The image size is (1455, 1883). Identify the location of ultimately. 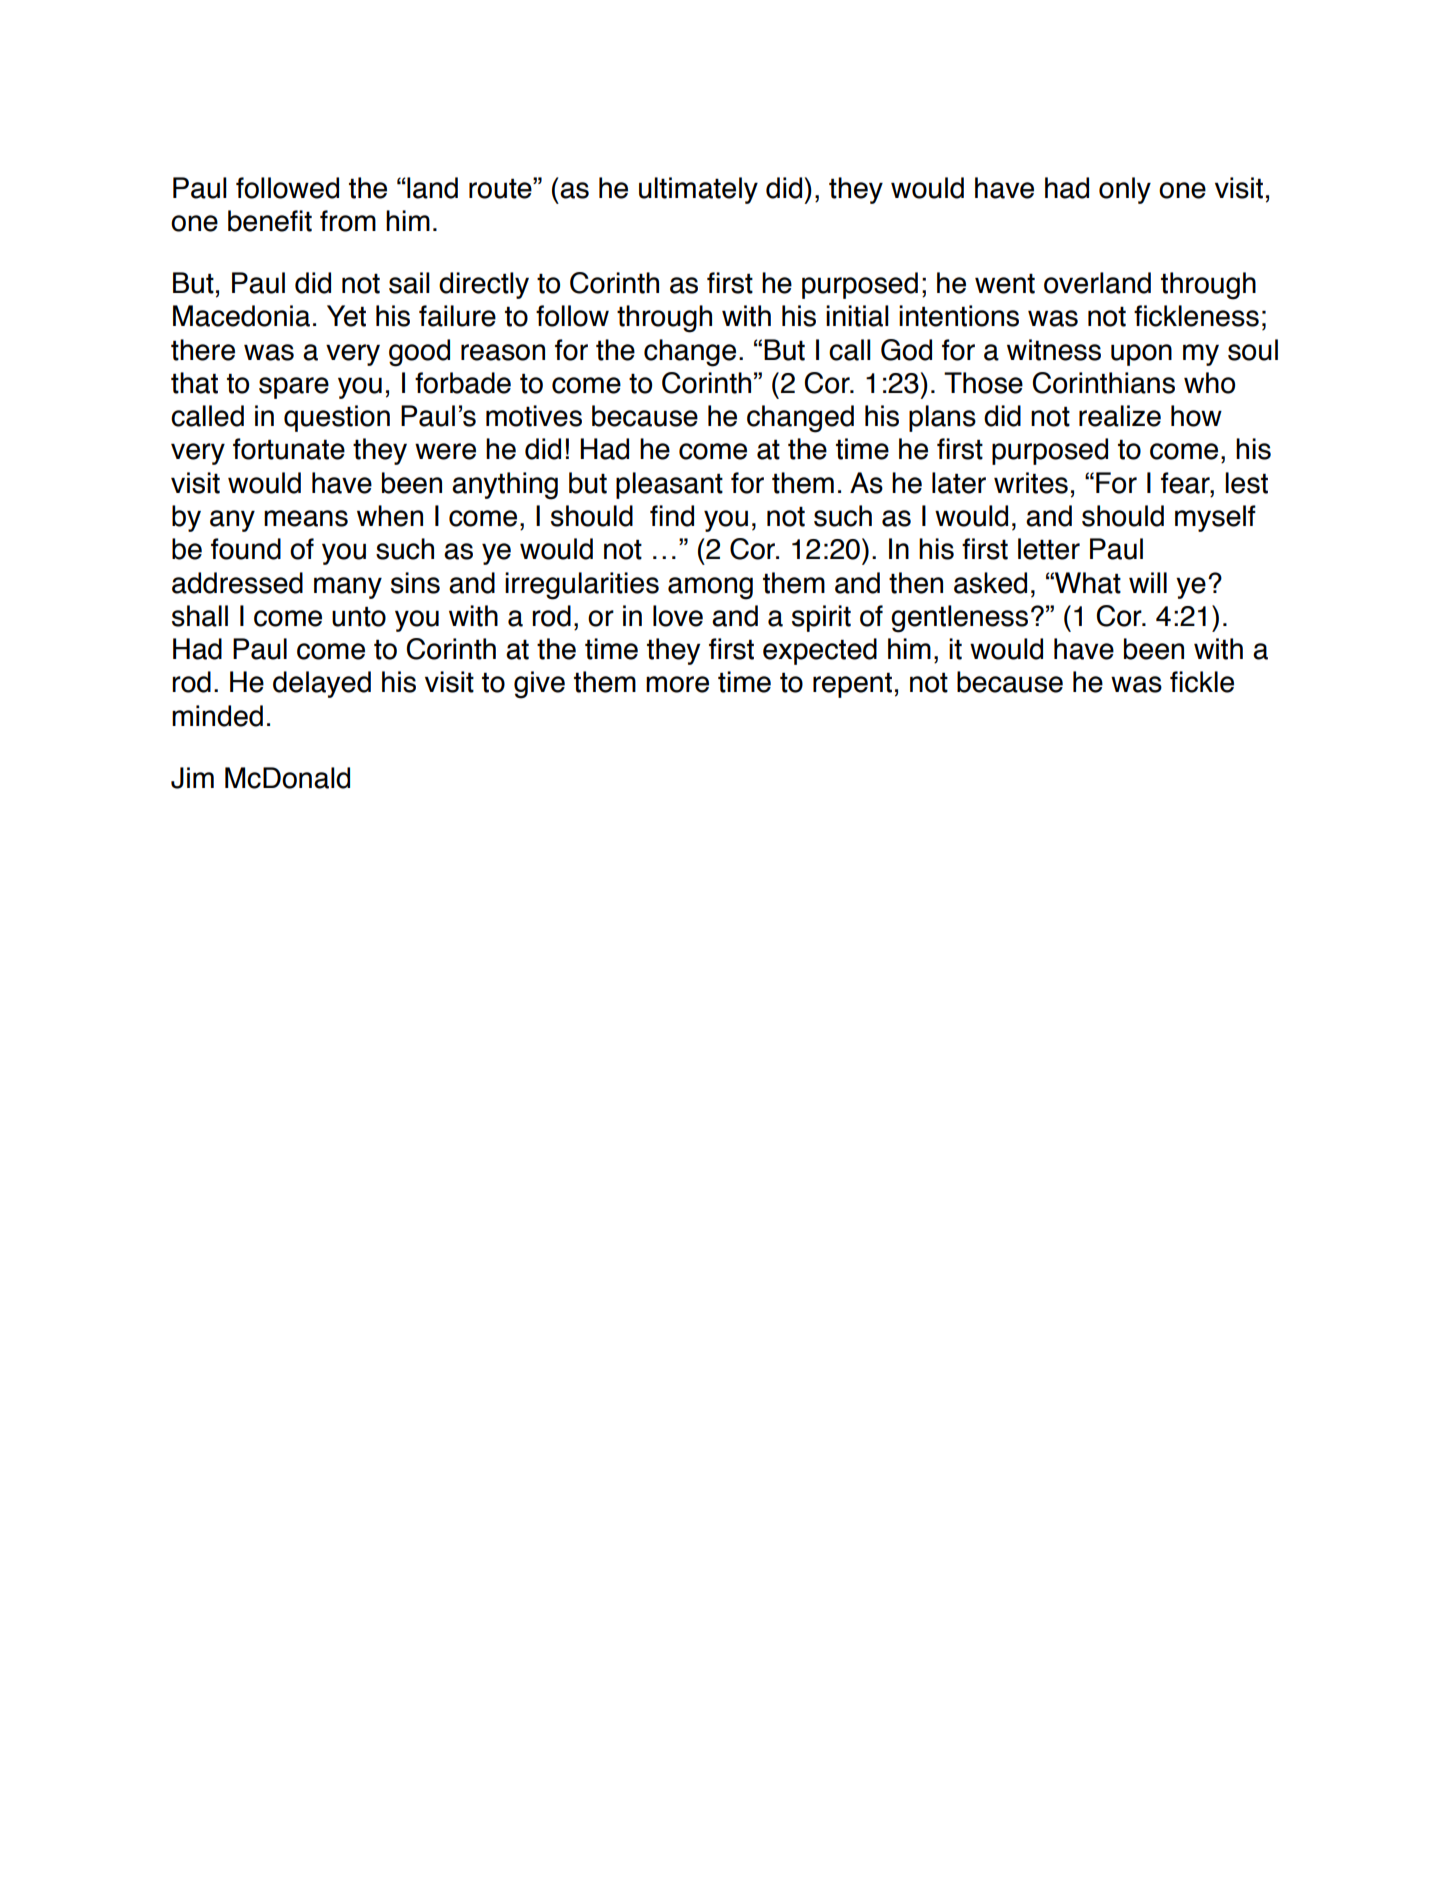
(698, 190).
